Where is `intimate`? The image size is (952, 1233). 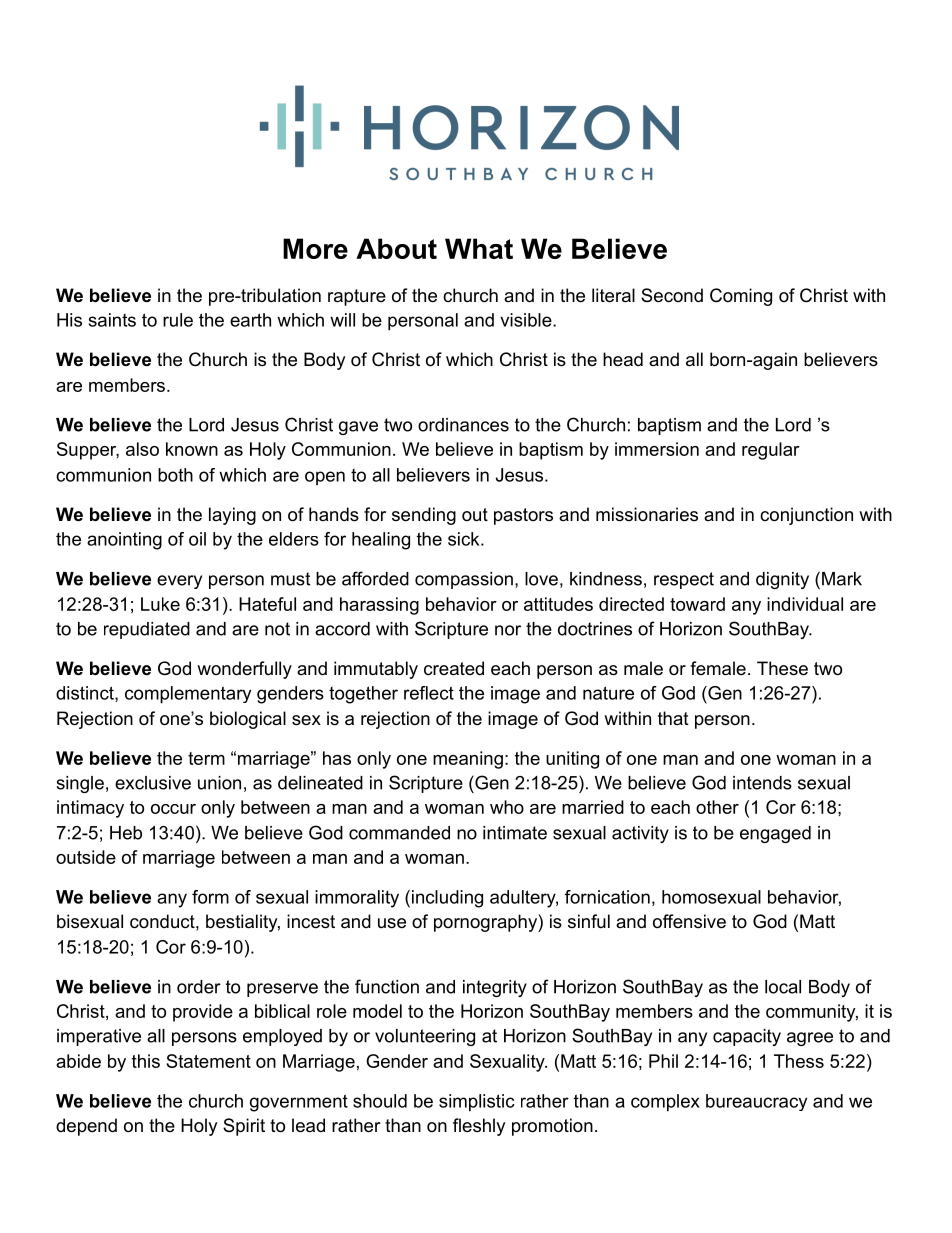 intimate is located at coordinates (515, 833).
